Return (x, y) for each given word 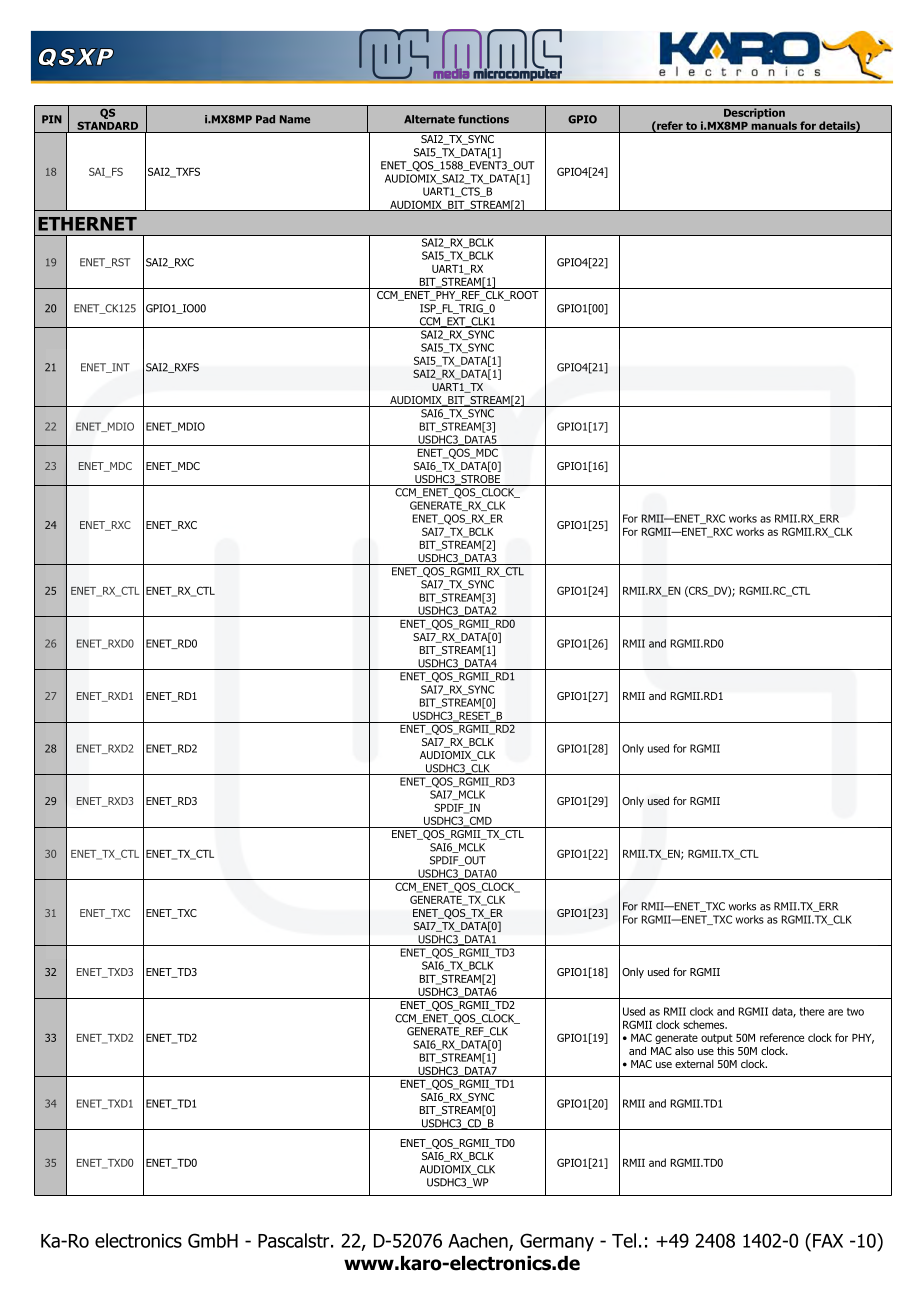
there (812, 1011)
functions (483, 119)
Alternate (429, 119)
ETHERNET (87, 224)
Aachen (479, 1241)
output (717, 1039)
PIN (52, 119)
